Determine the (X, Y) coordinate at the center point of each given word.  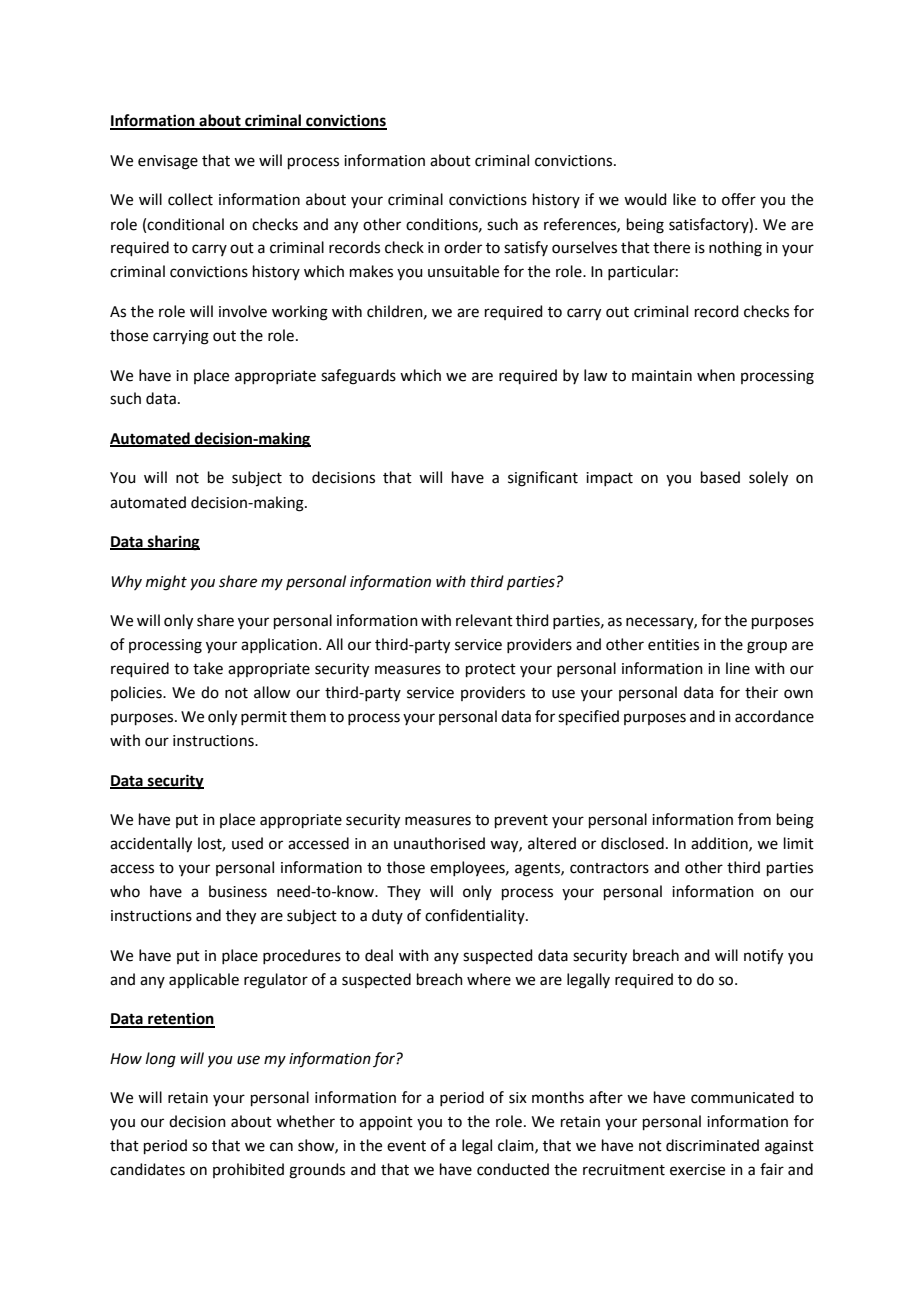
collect (190, 199)
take (208, 668)
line (738, 668)
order (463, 247)
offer (739, 199)
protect (491, 670)
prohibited (248, 1170)
